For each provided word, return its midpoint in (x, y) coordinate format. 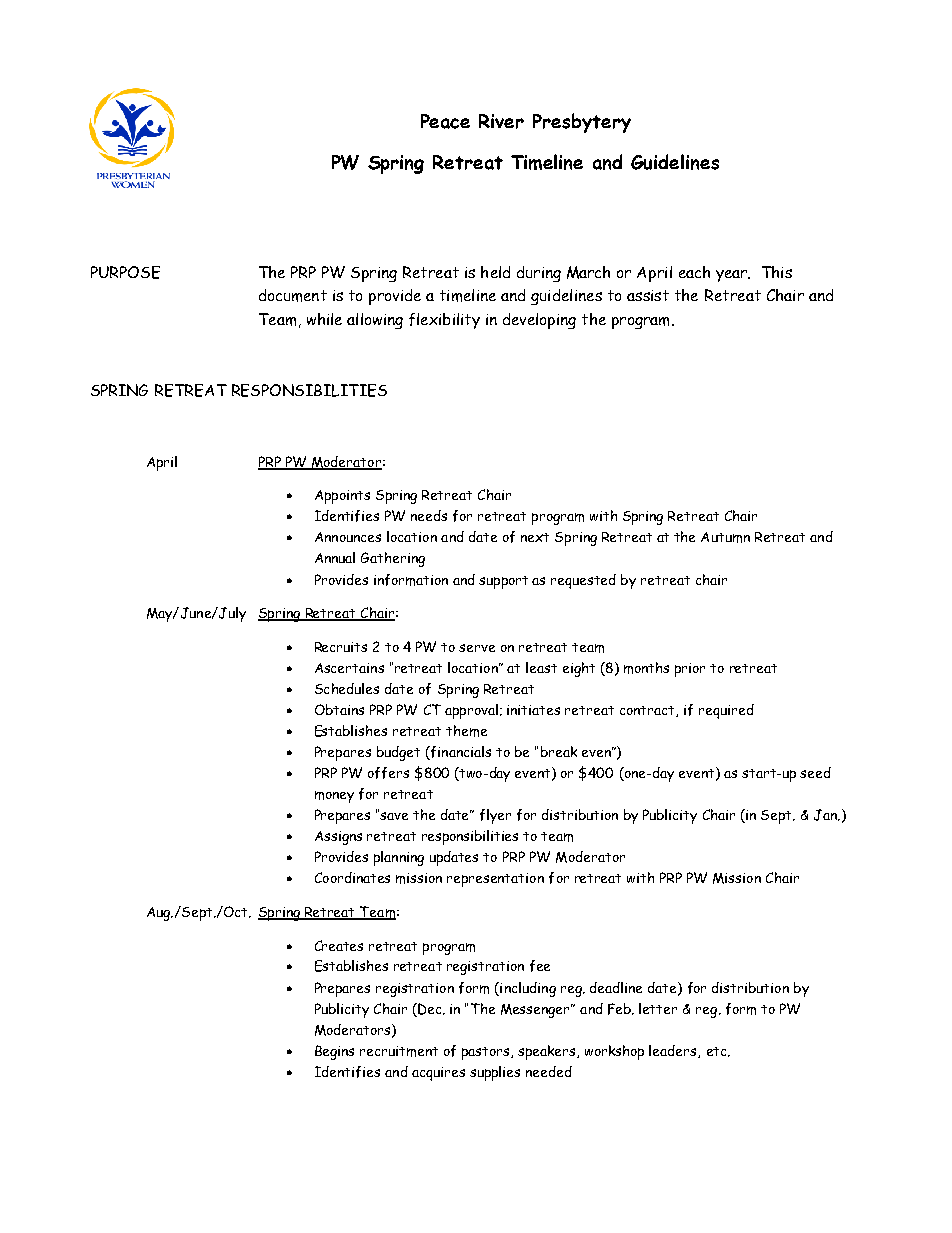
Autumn (725, 537)
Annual (335, 557)
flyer (495, 816)
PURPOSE (125, 272)
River (501, 121)
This (777, 272)
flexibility (444, 321)
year (733, 276)
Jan (826, 815)
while (324, 319)
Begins (334, 1052)
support (503, 582)
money (334, 797)
